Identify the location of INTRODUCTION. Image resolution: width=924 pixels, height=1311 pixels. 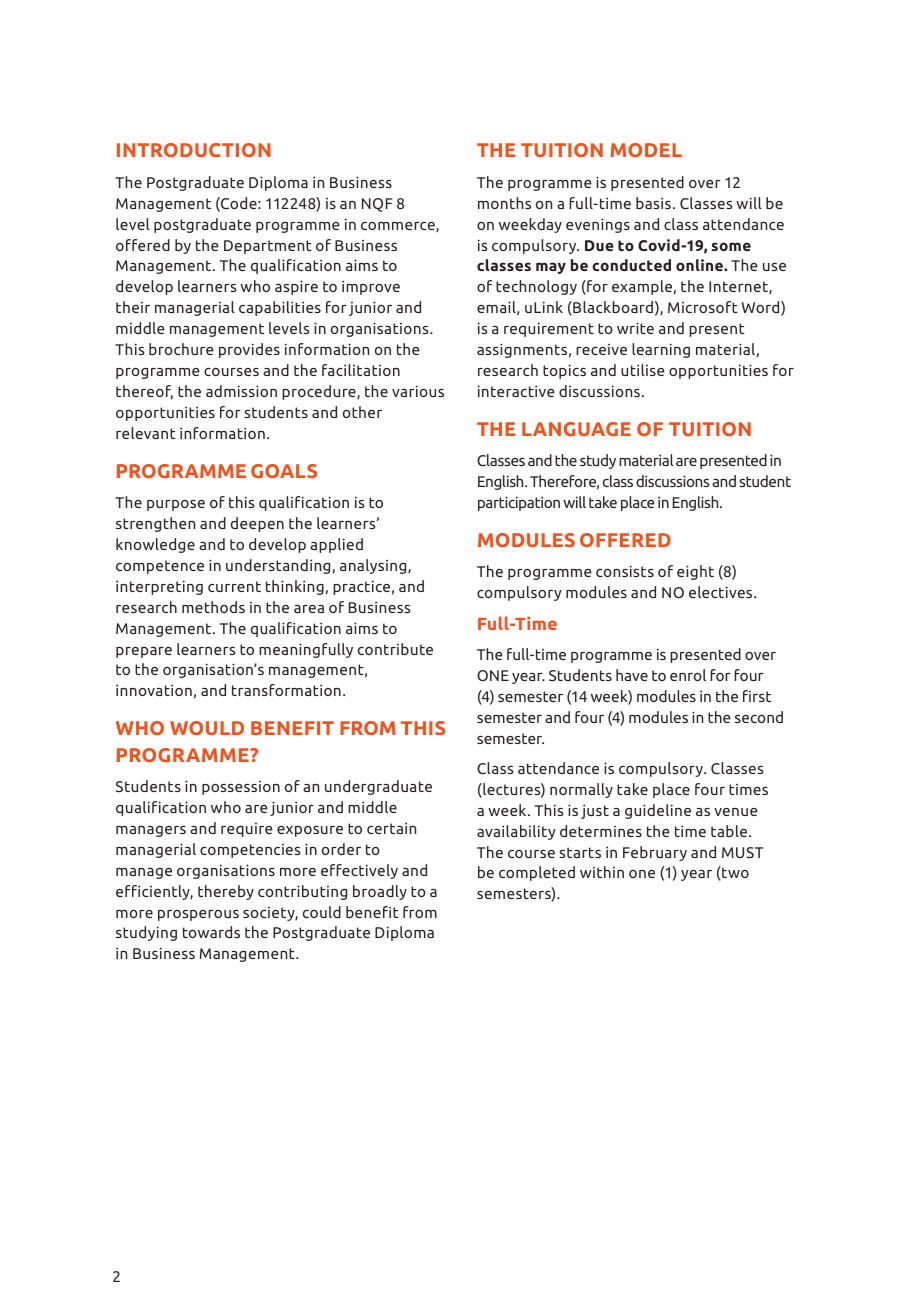
(194, 150).
